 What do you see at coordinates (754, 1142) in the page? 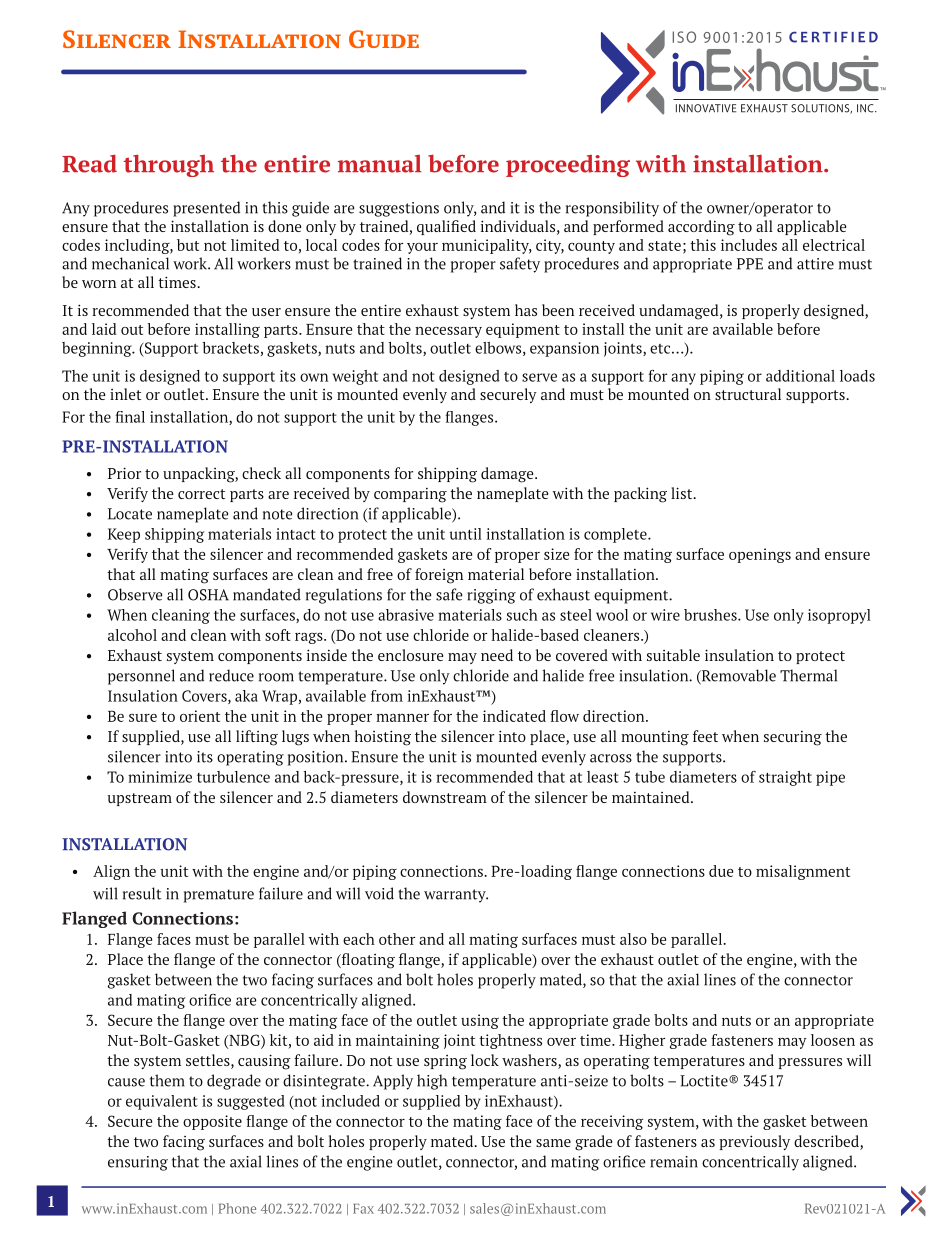
I see `previously` at bounding box center [754, 1142].
